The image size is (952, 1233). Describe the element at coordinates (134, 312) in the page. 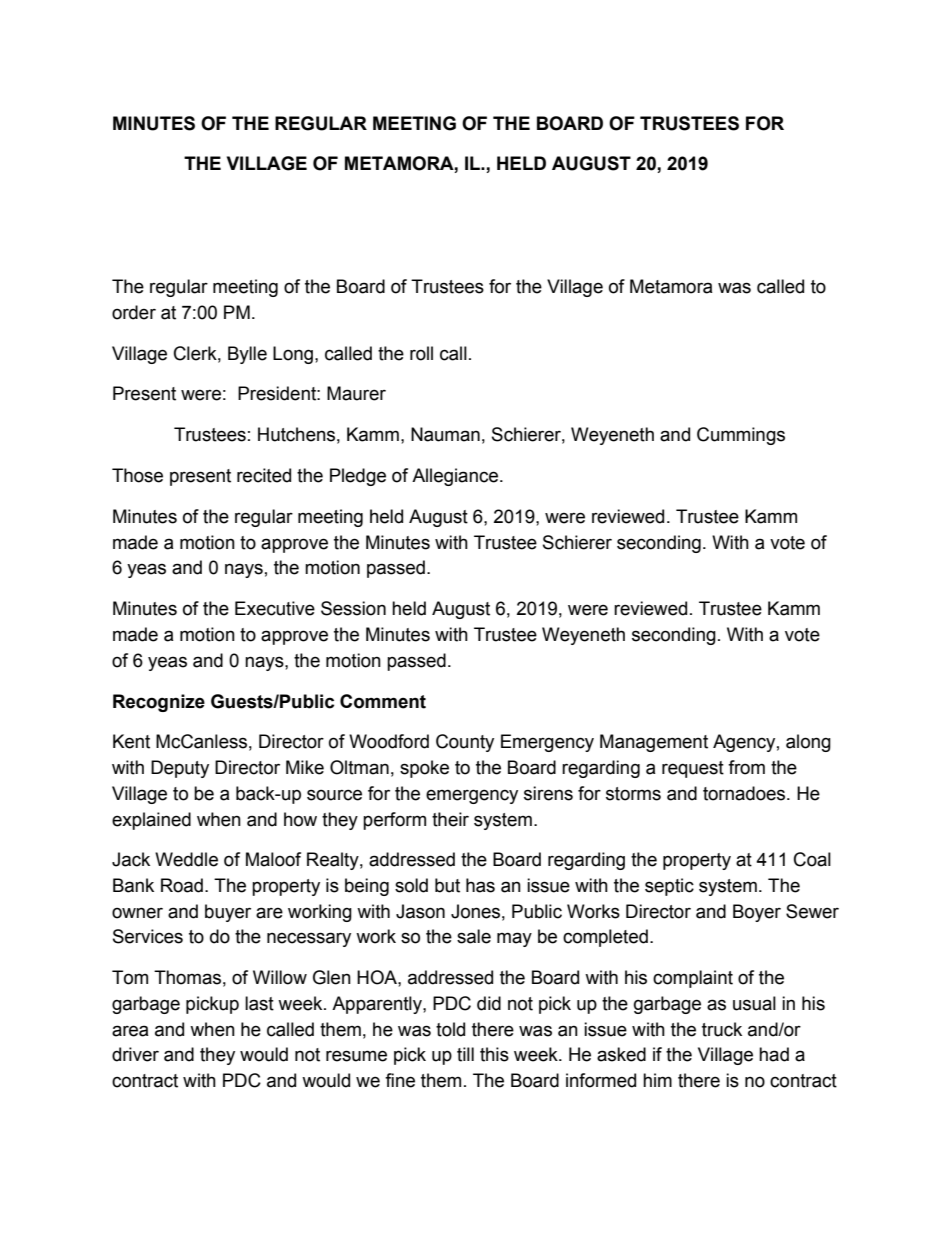

I see `order` at that location.
